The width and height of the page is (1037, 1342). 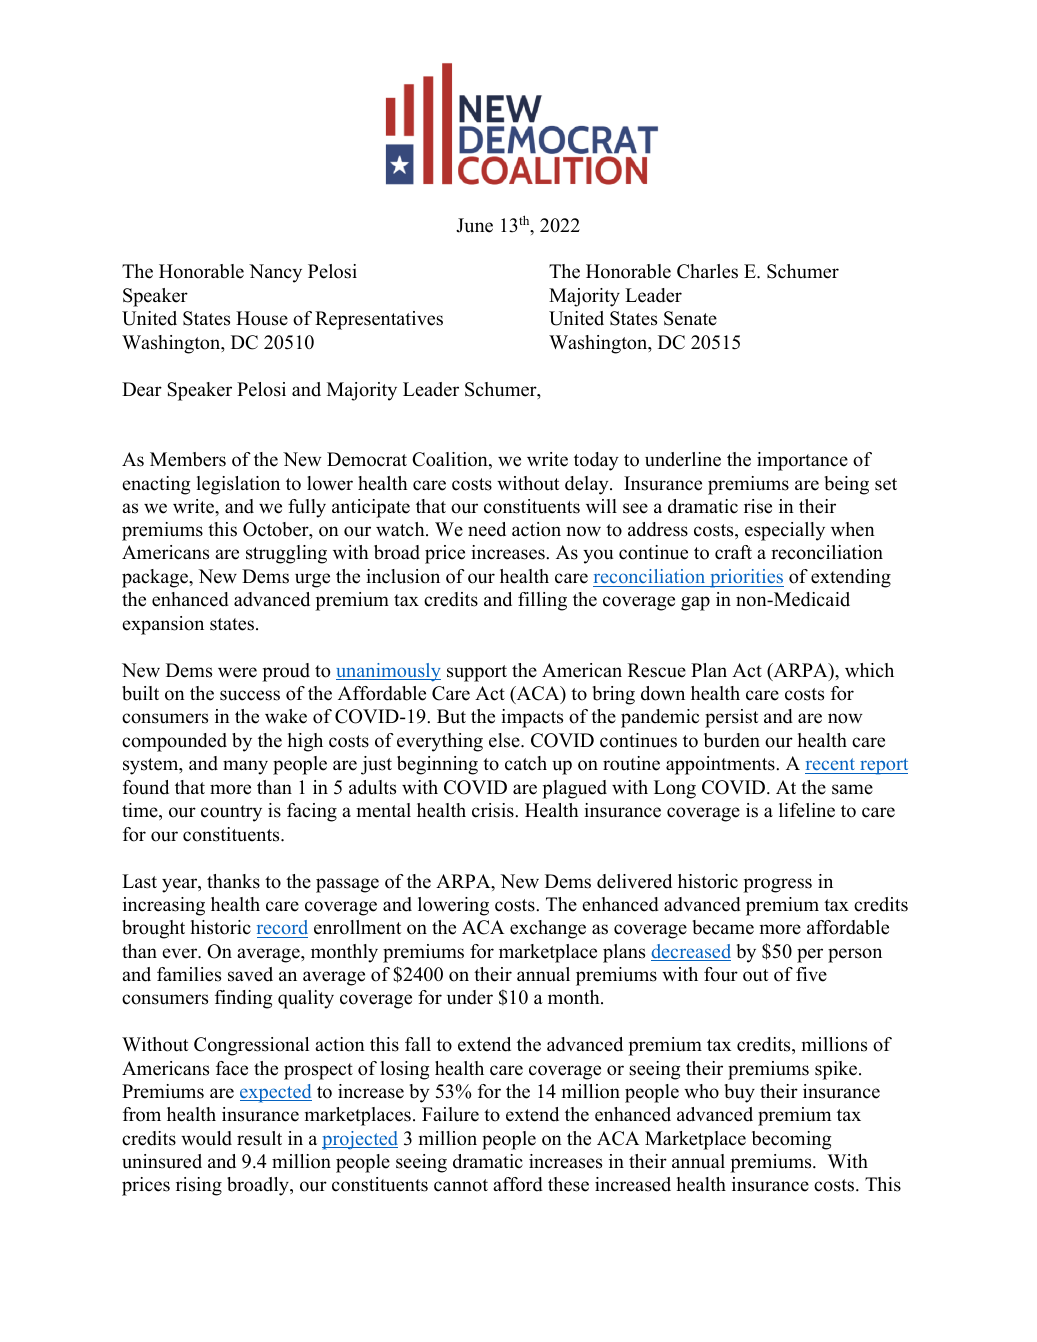 What do you see at coordinates (811, 974) in the page?
I see `five` at bounding box center [811, 974].
